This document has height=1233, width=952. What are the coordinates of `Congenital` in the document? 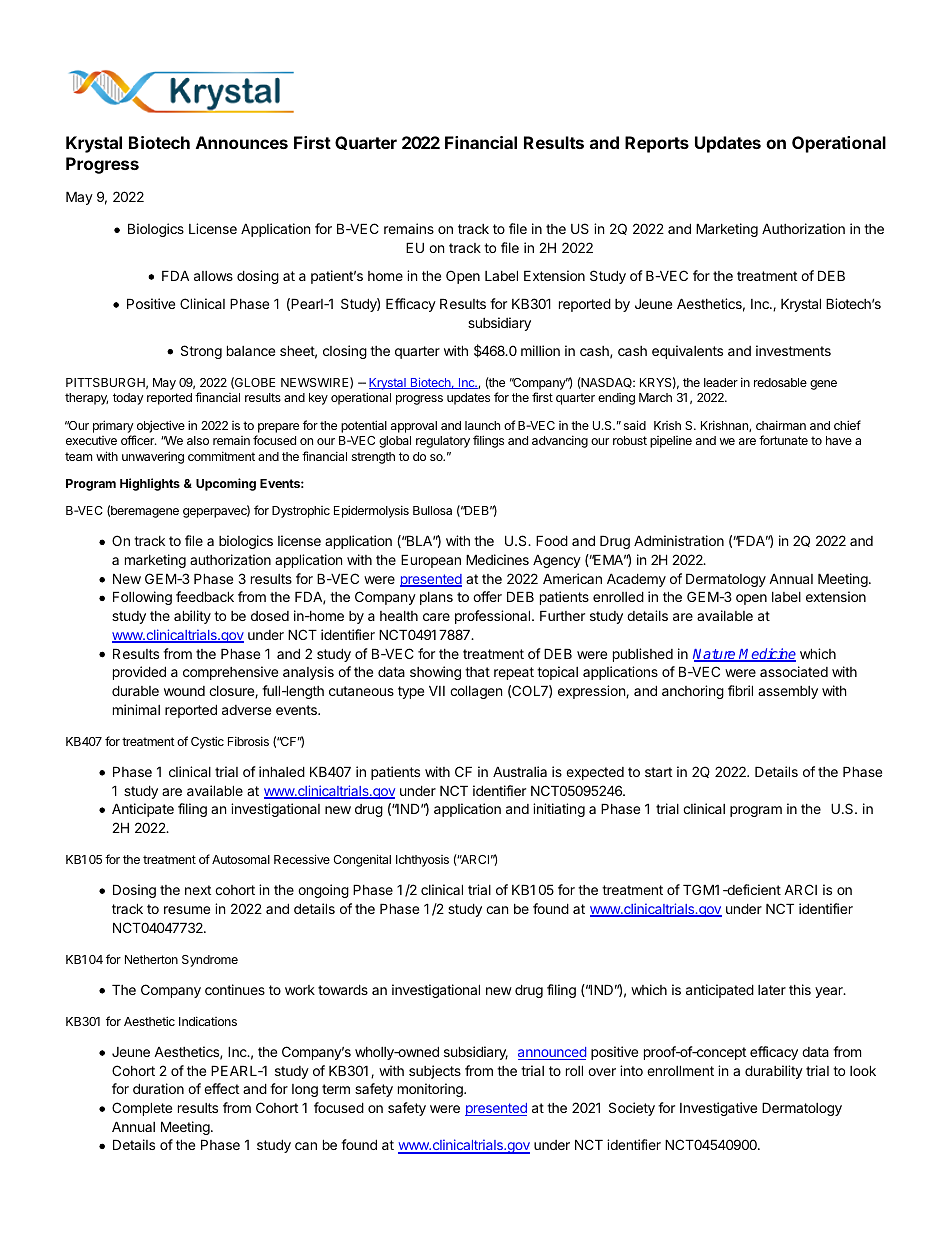 It's located at (362, 860).
